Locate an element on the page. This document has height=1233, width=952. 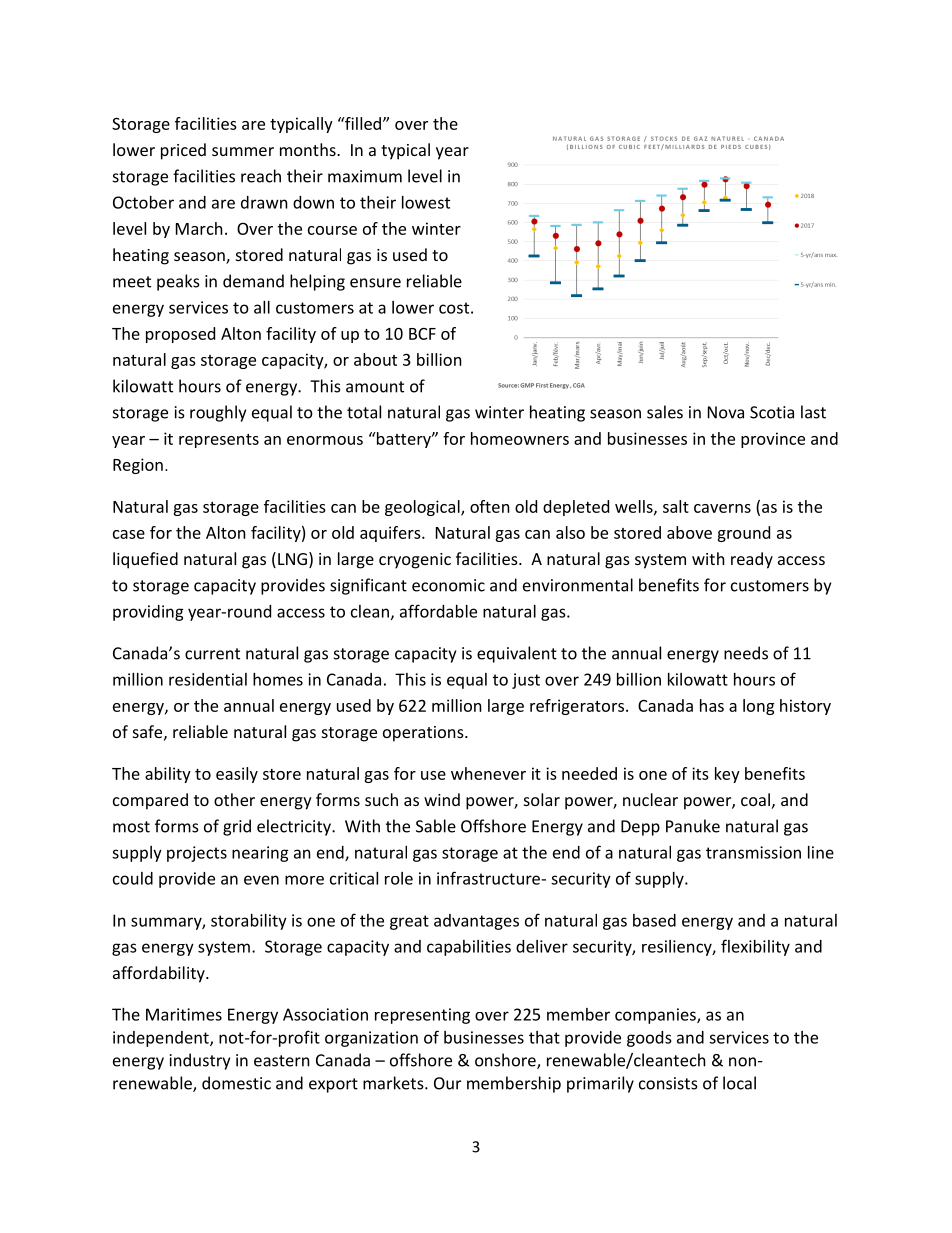
priced is located at coordinates (183, 151).
